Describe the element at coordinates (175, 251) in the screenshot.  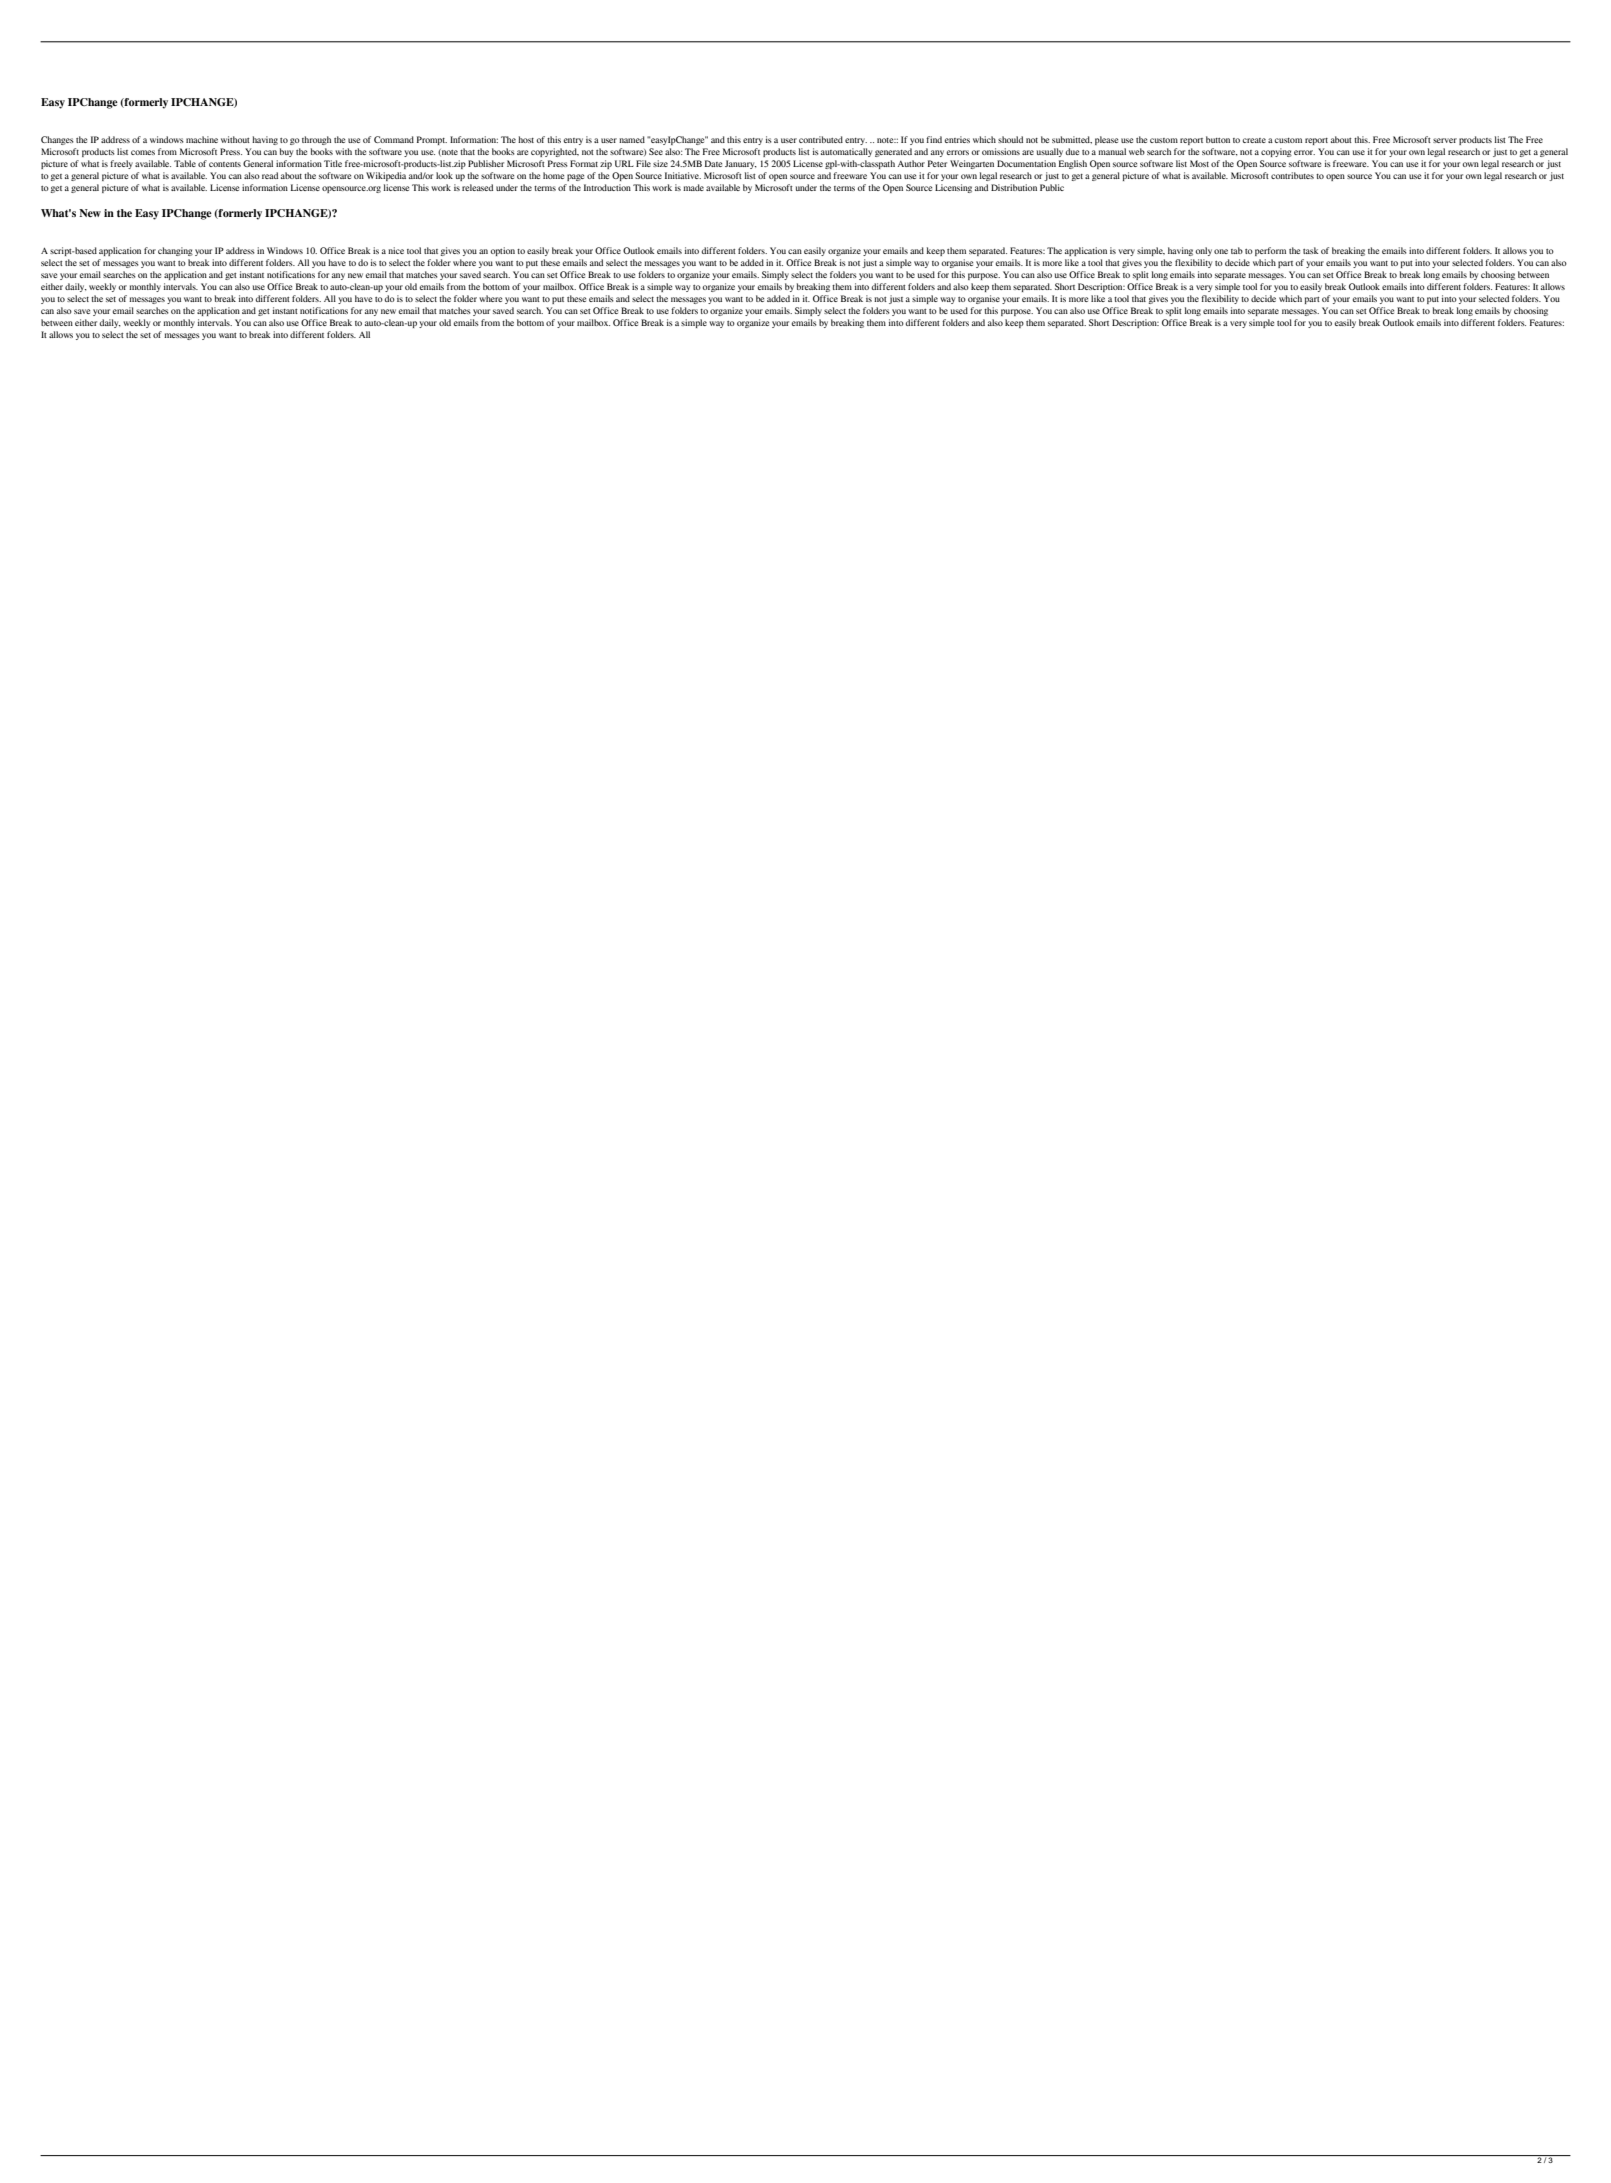
I see `changing` at that location.
